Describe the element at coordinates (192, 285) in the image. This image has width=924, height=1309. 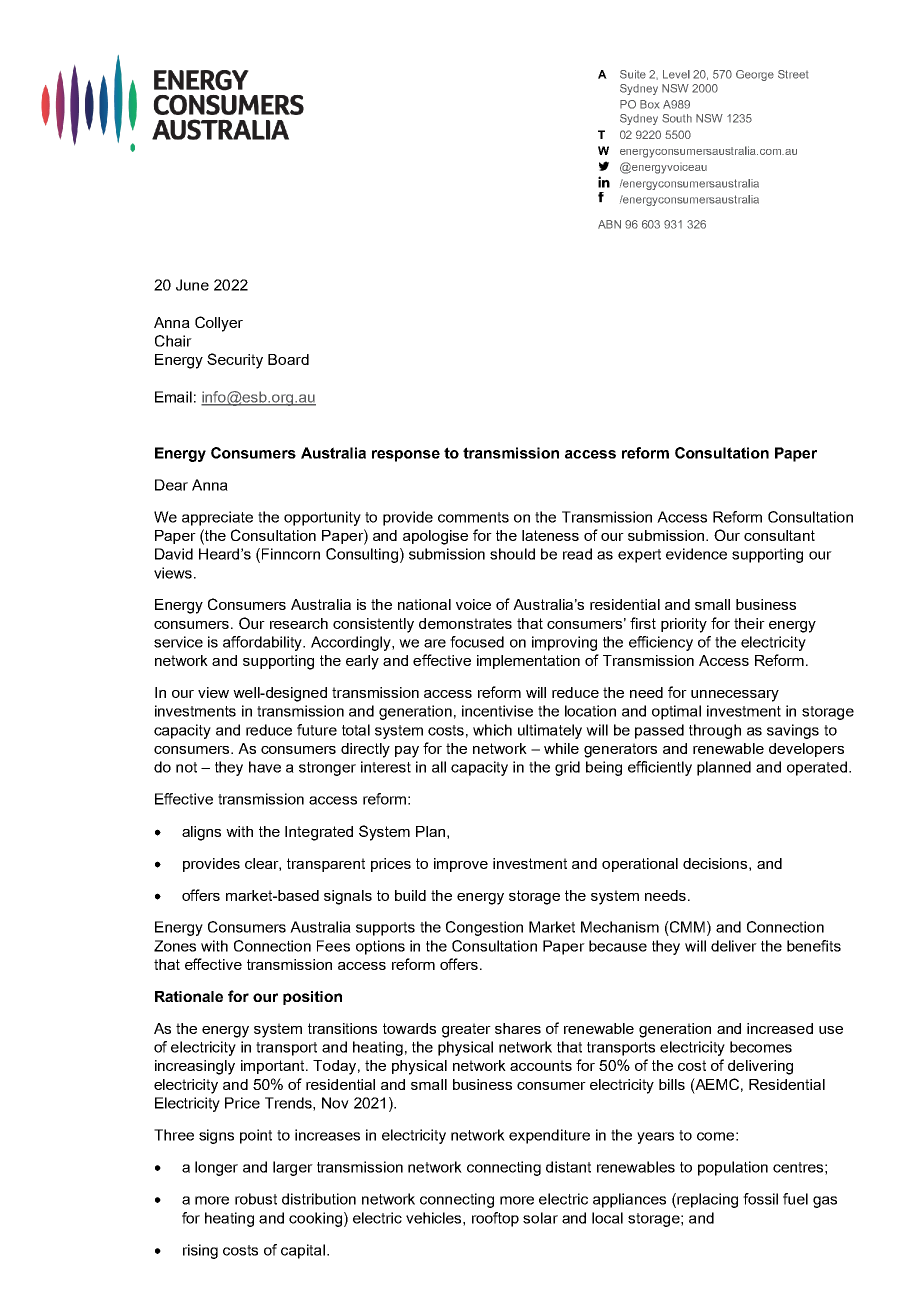
I see `June` at that location.
